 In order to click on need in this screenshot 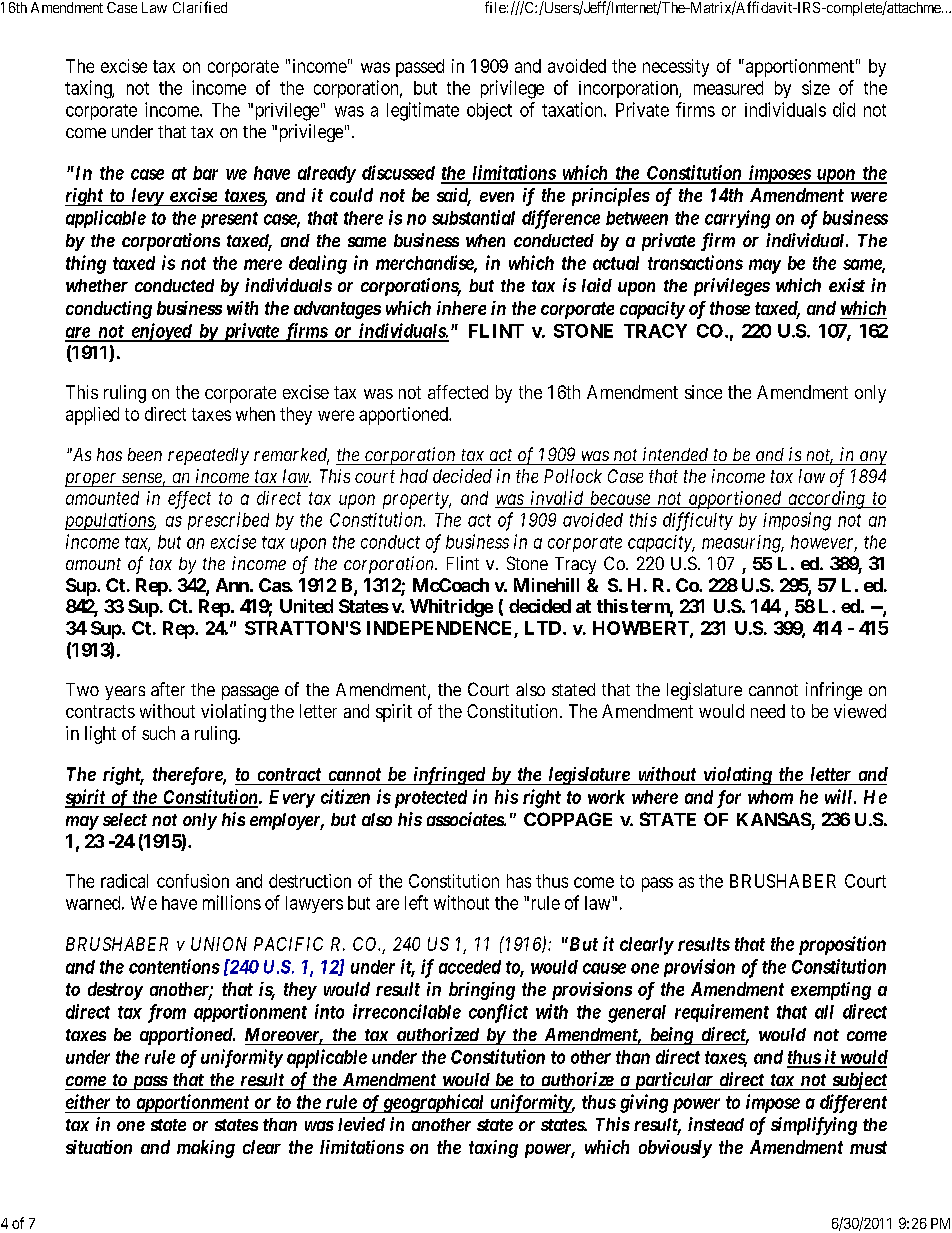, I will do `click(768, 711)`.
